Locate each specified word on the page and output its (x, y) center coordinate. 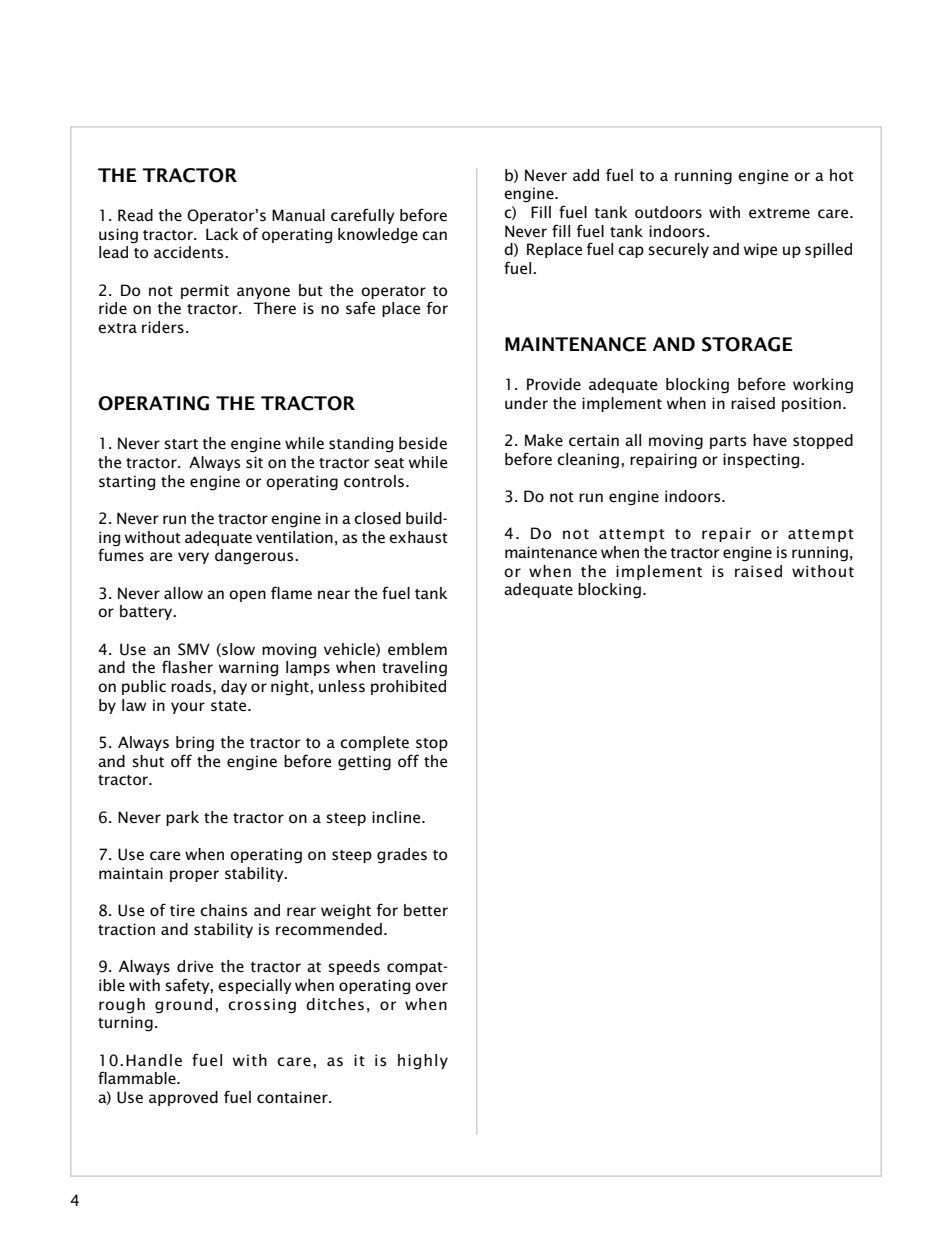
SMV (194, 649)
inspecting (762, 461)
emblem (417, 649)
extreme (779, 213)
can (434, 235)
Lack (222, 234)
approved (183, 1098)
